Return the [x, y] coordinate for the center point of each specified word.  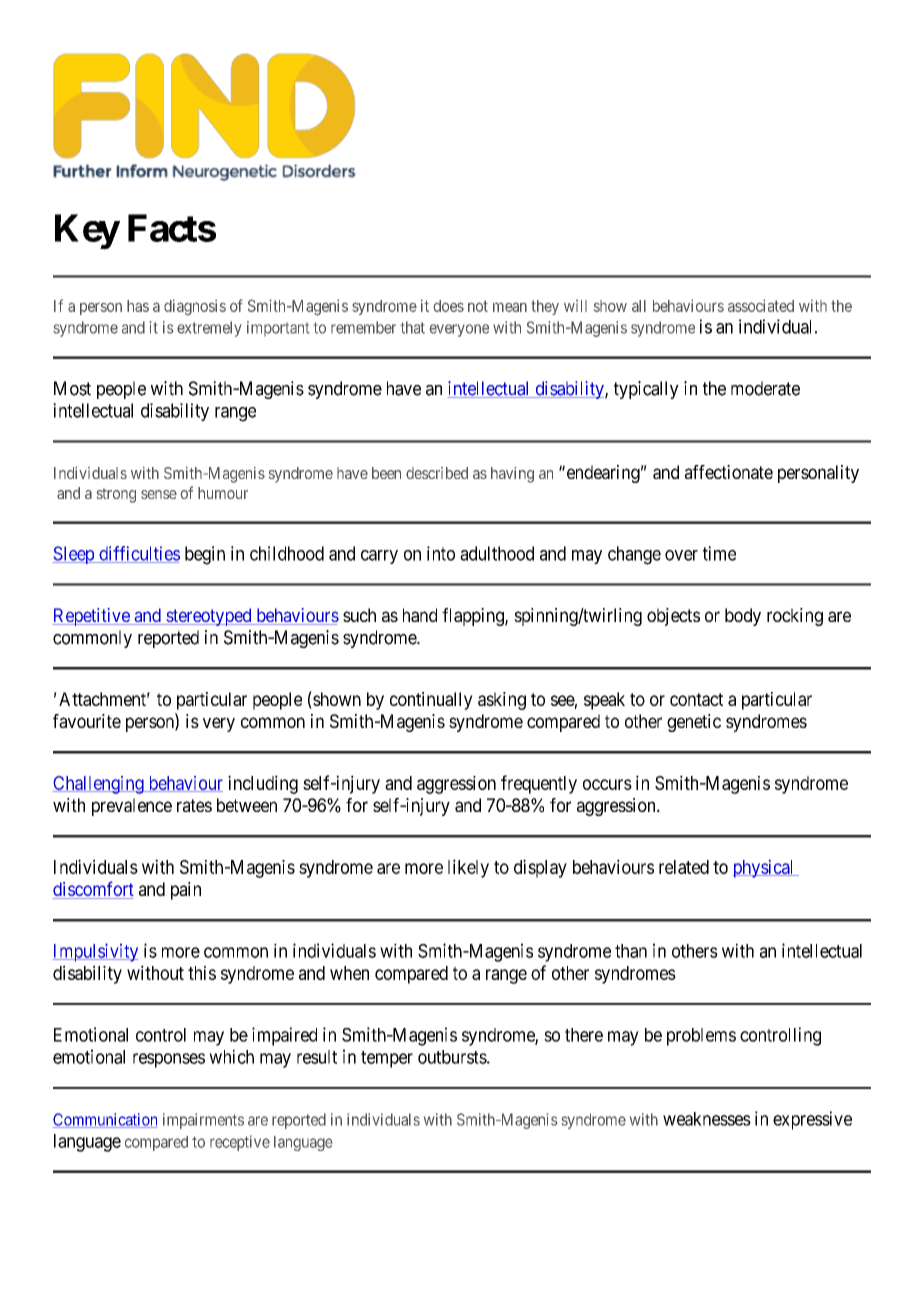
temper [387, 1059]
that [413, 327]
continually [431, 701]
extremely [209, 329]
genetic [694, 723]
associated [761, 305]
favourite [87, 721]
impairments [203, 1121]
